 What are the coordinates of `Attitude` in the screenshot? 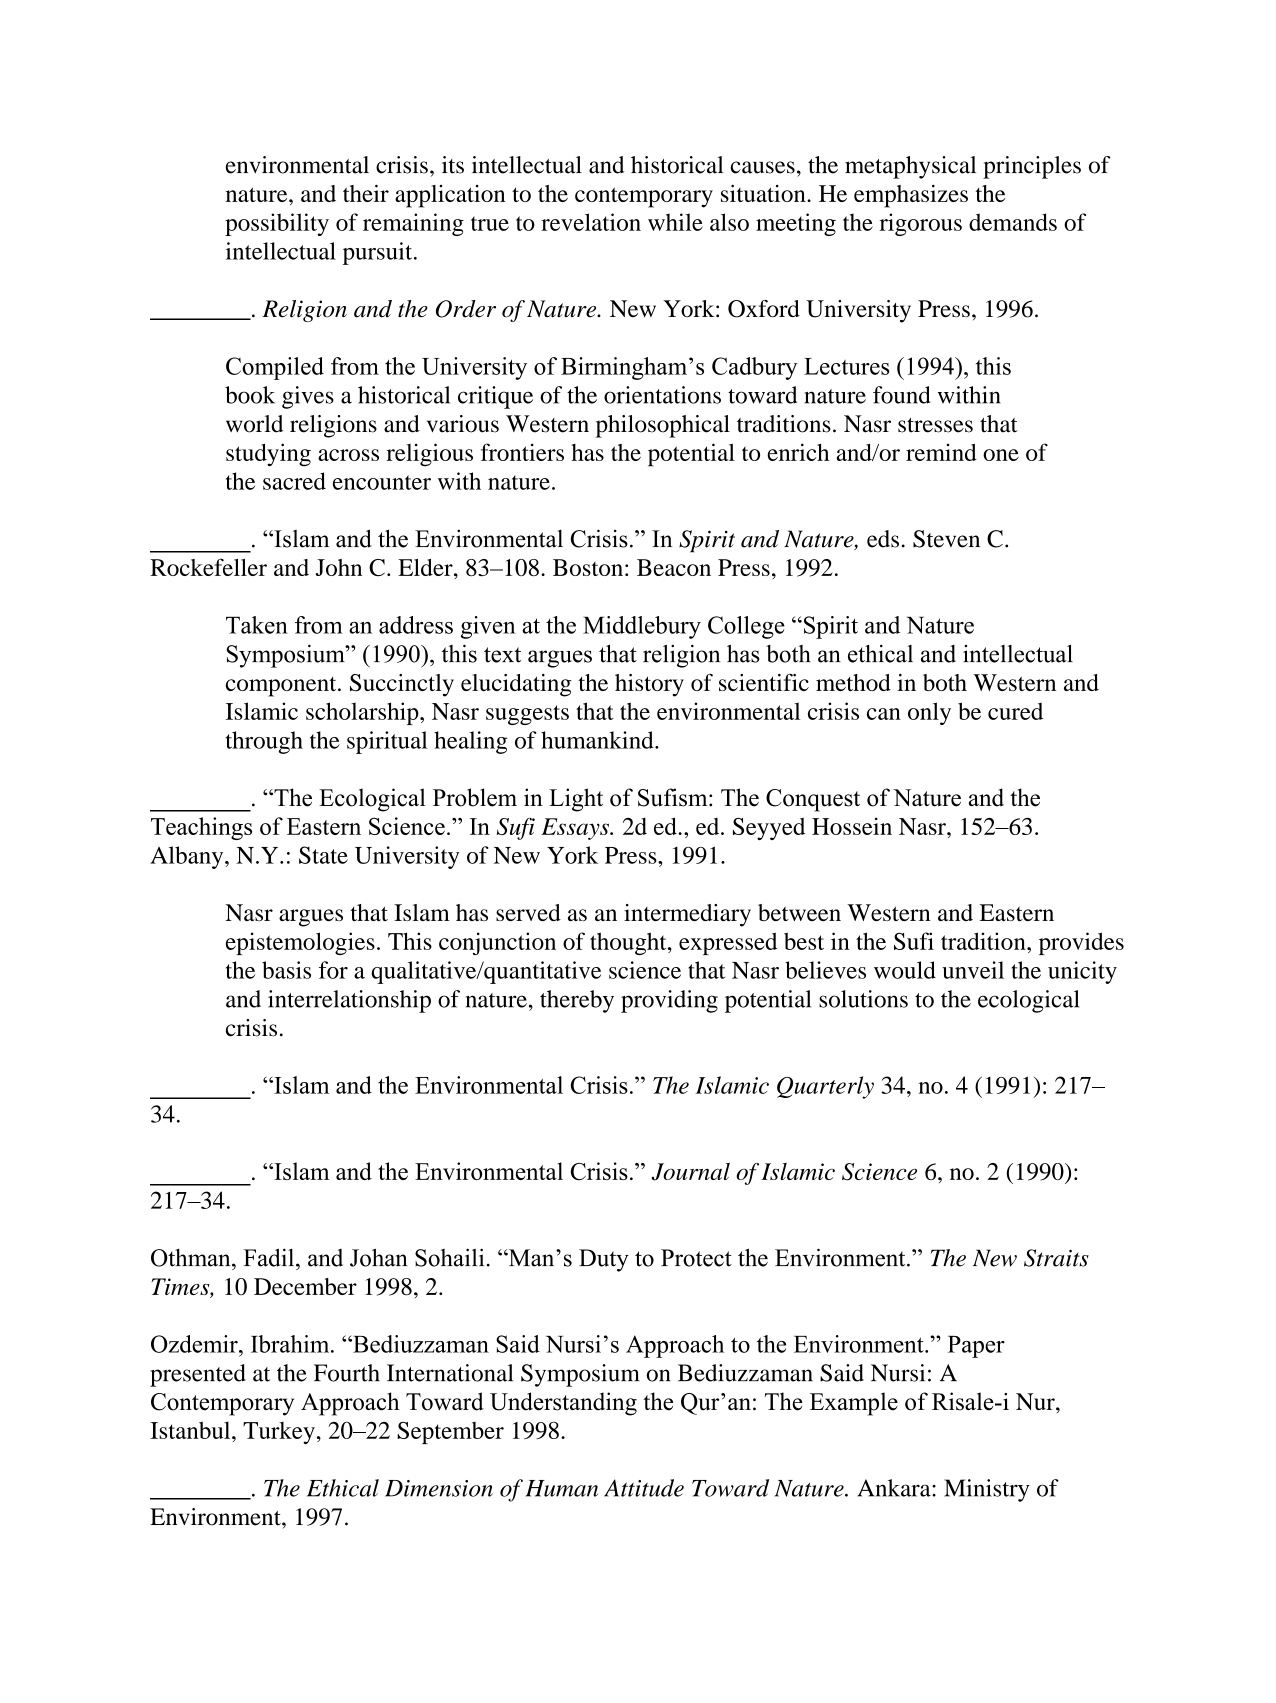 It's located at (644, 1488).
